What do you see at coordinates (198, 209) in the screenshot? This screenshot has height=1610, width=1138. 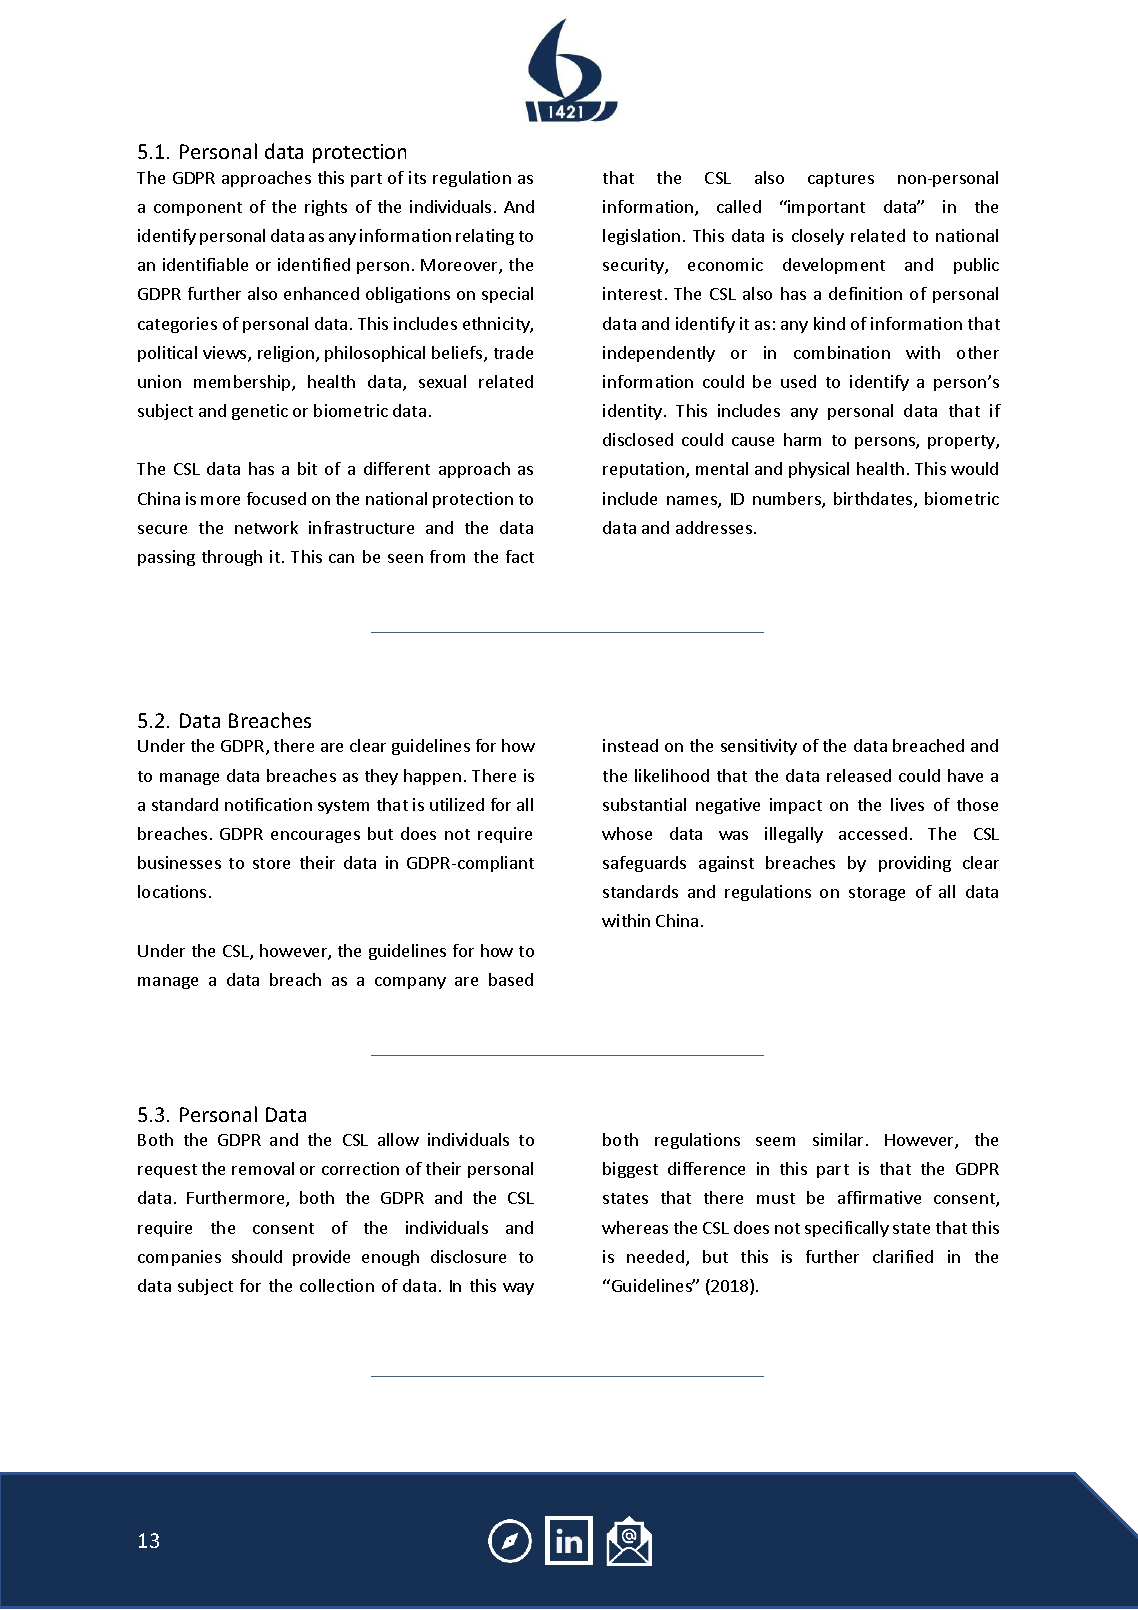 I see `component` at bounding box center [198, 209].
